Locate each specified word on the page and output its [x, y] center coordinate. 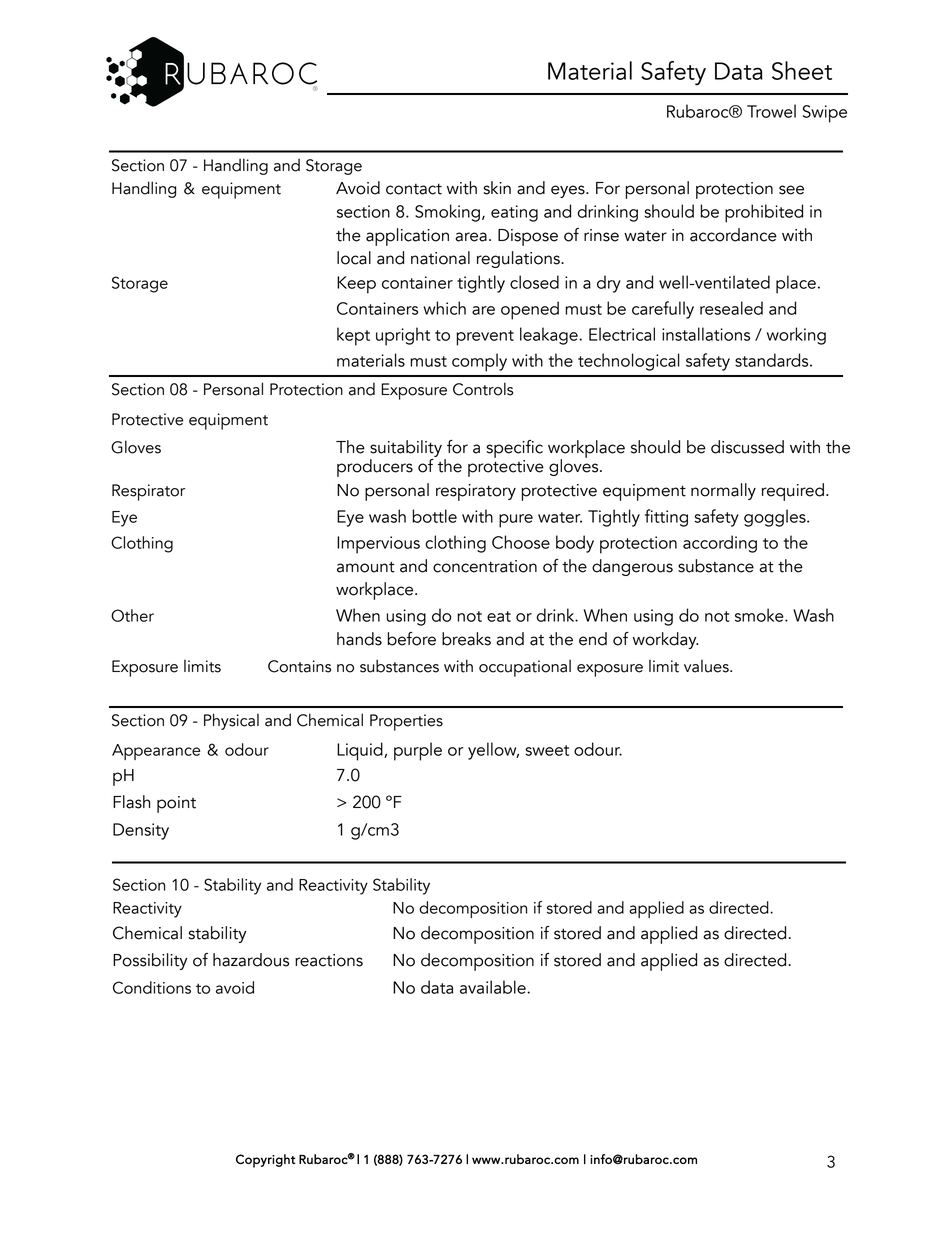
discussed [747, 447]
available [494, 987]
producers [375, 468]
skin [497, 188]
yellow [493, 751]
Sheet [802, 70]
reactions [329, 960]
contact [414, 189]
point [176, 804]
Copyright [265, 1161]
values [707, 666]
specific [515, 449]
